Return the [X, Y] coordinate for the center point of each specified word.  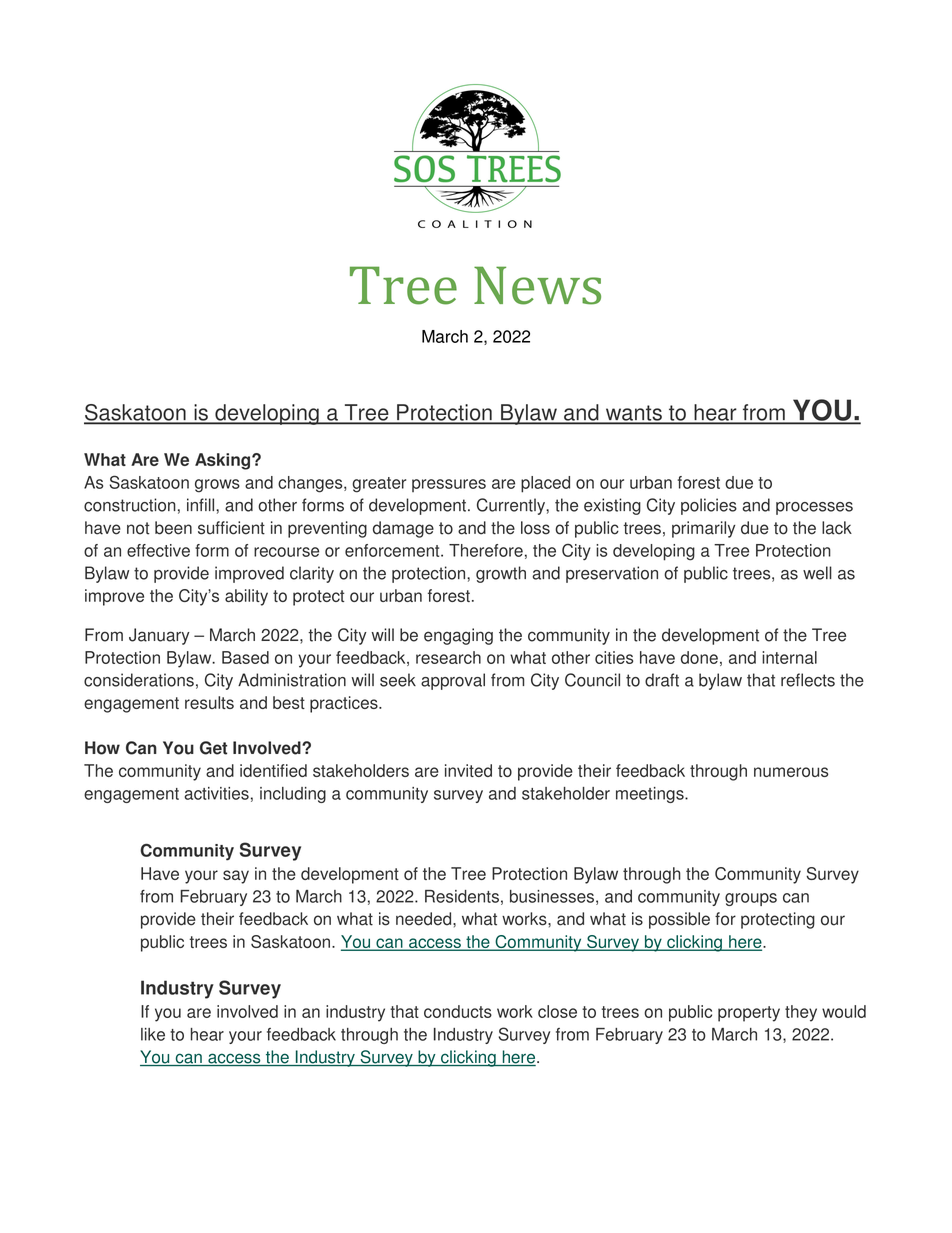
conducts [458, 1011]
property [749, 1014]
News [537, 285]
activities [216, 793]
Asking [224, 461]
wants [633, 414]
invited [468, 770]
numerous [791, 772]
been [173, 528]
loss [535, 528]
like [153, 1034]
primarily [703, 529]
